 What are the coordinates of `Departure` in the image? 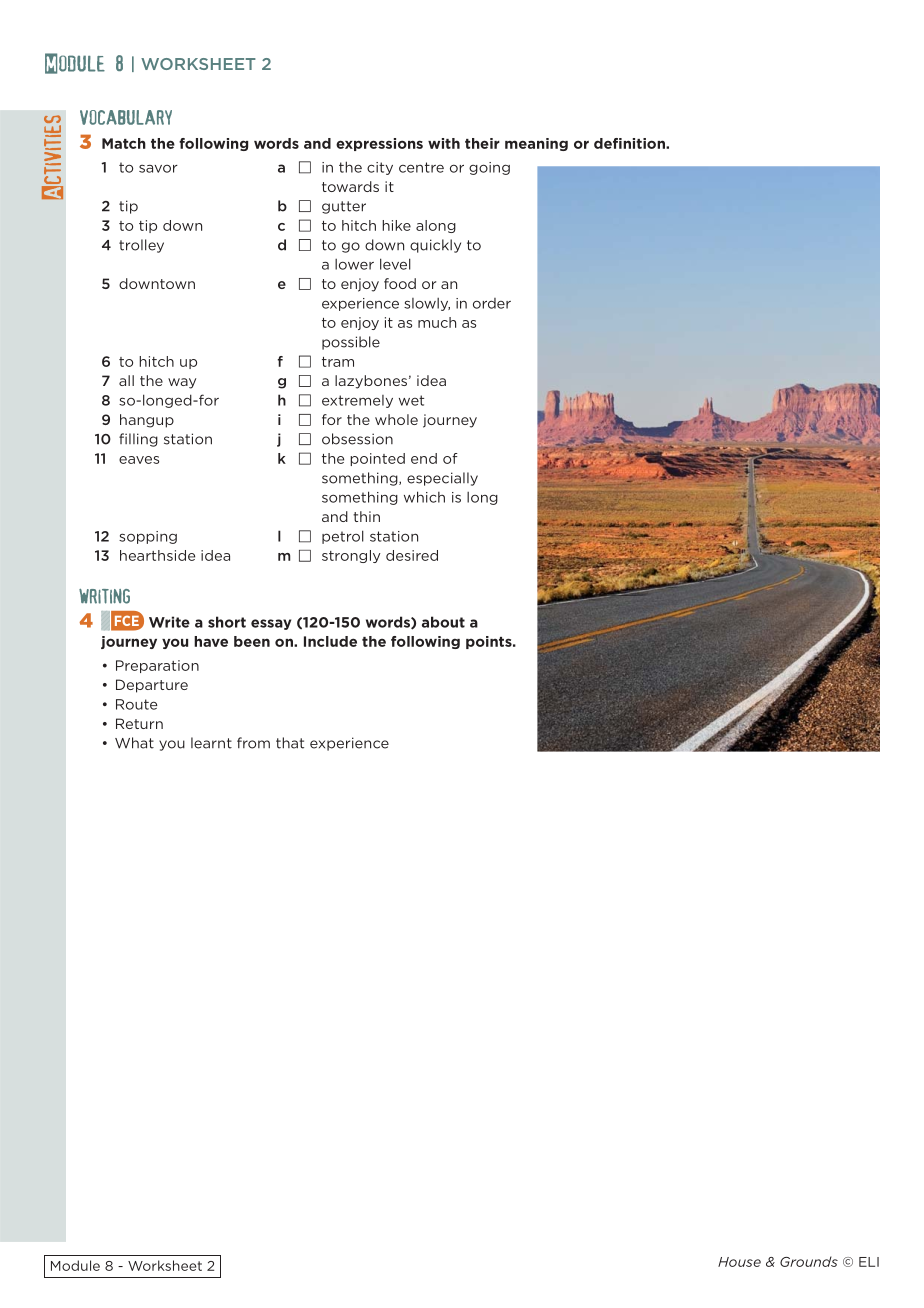 It's located at (152, 686).
